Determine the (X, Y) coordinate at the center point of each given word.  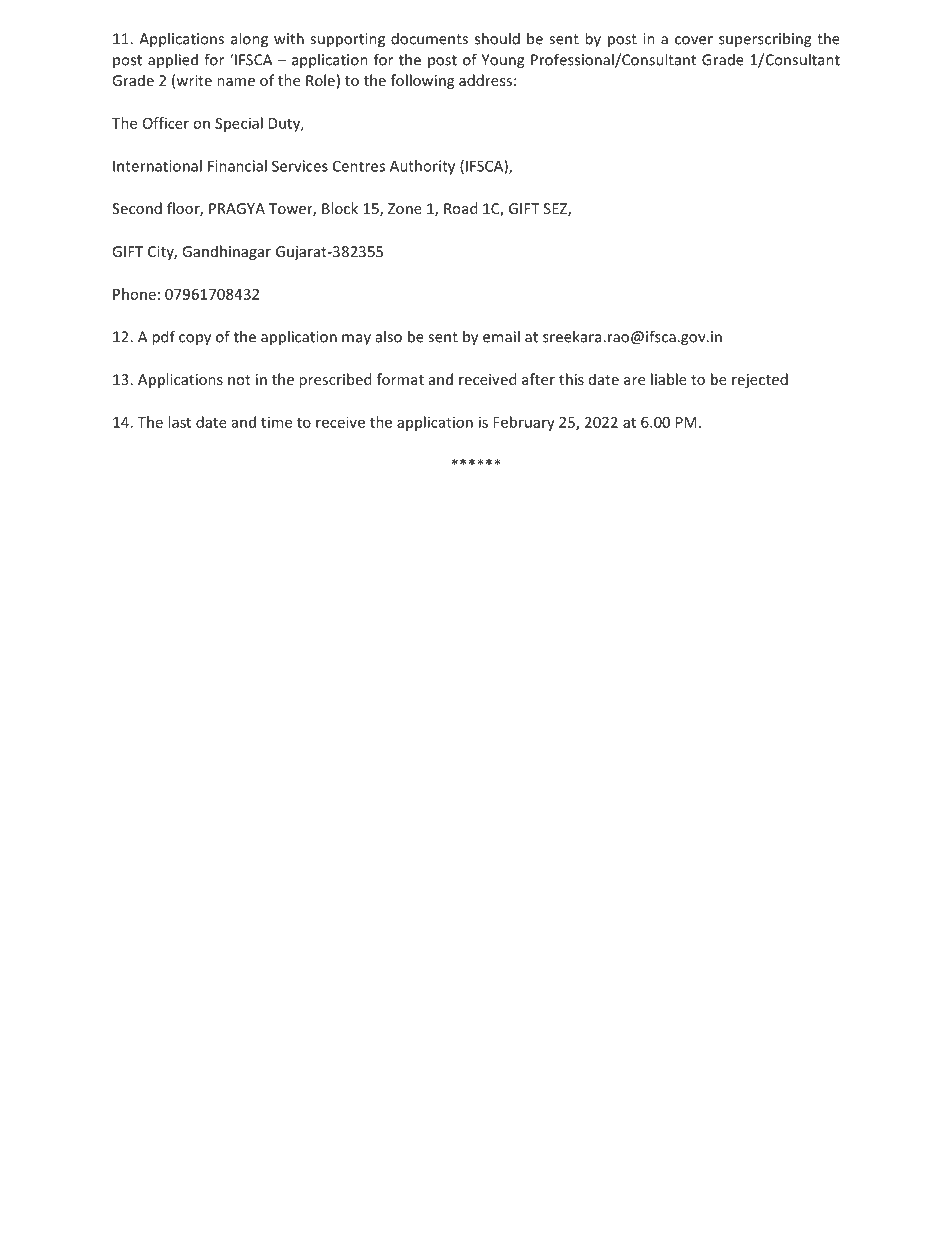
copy (195, 340)
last (179, 422)
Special (239, 124)
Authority (422, 167)
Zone (405, 208)
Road (460, 208)
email (501, 336)
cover (694, 40)
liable (669, 379)
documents (429, 38)
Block (340, 208)
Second (137, 208)
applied (173, 61)
